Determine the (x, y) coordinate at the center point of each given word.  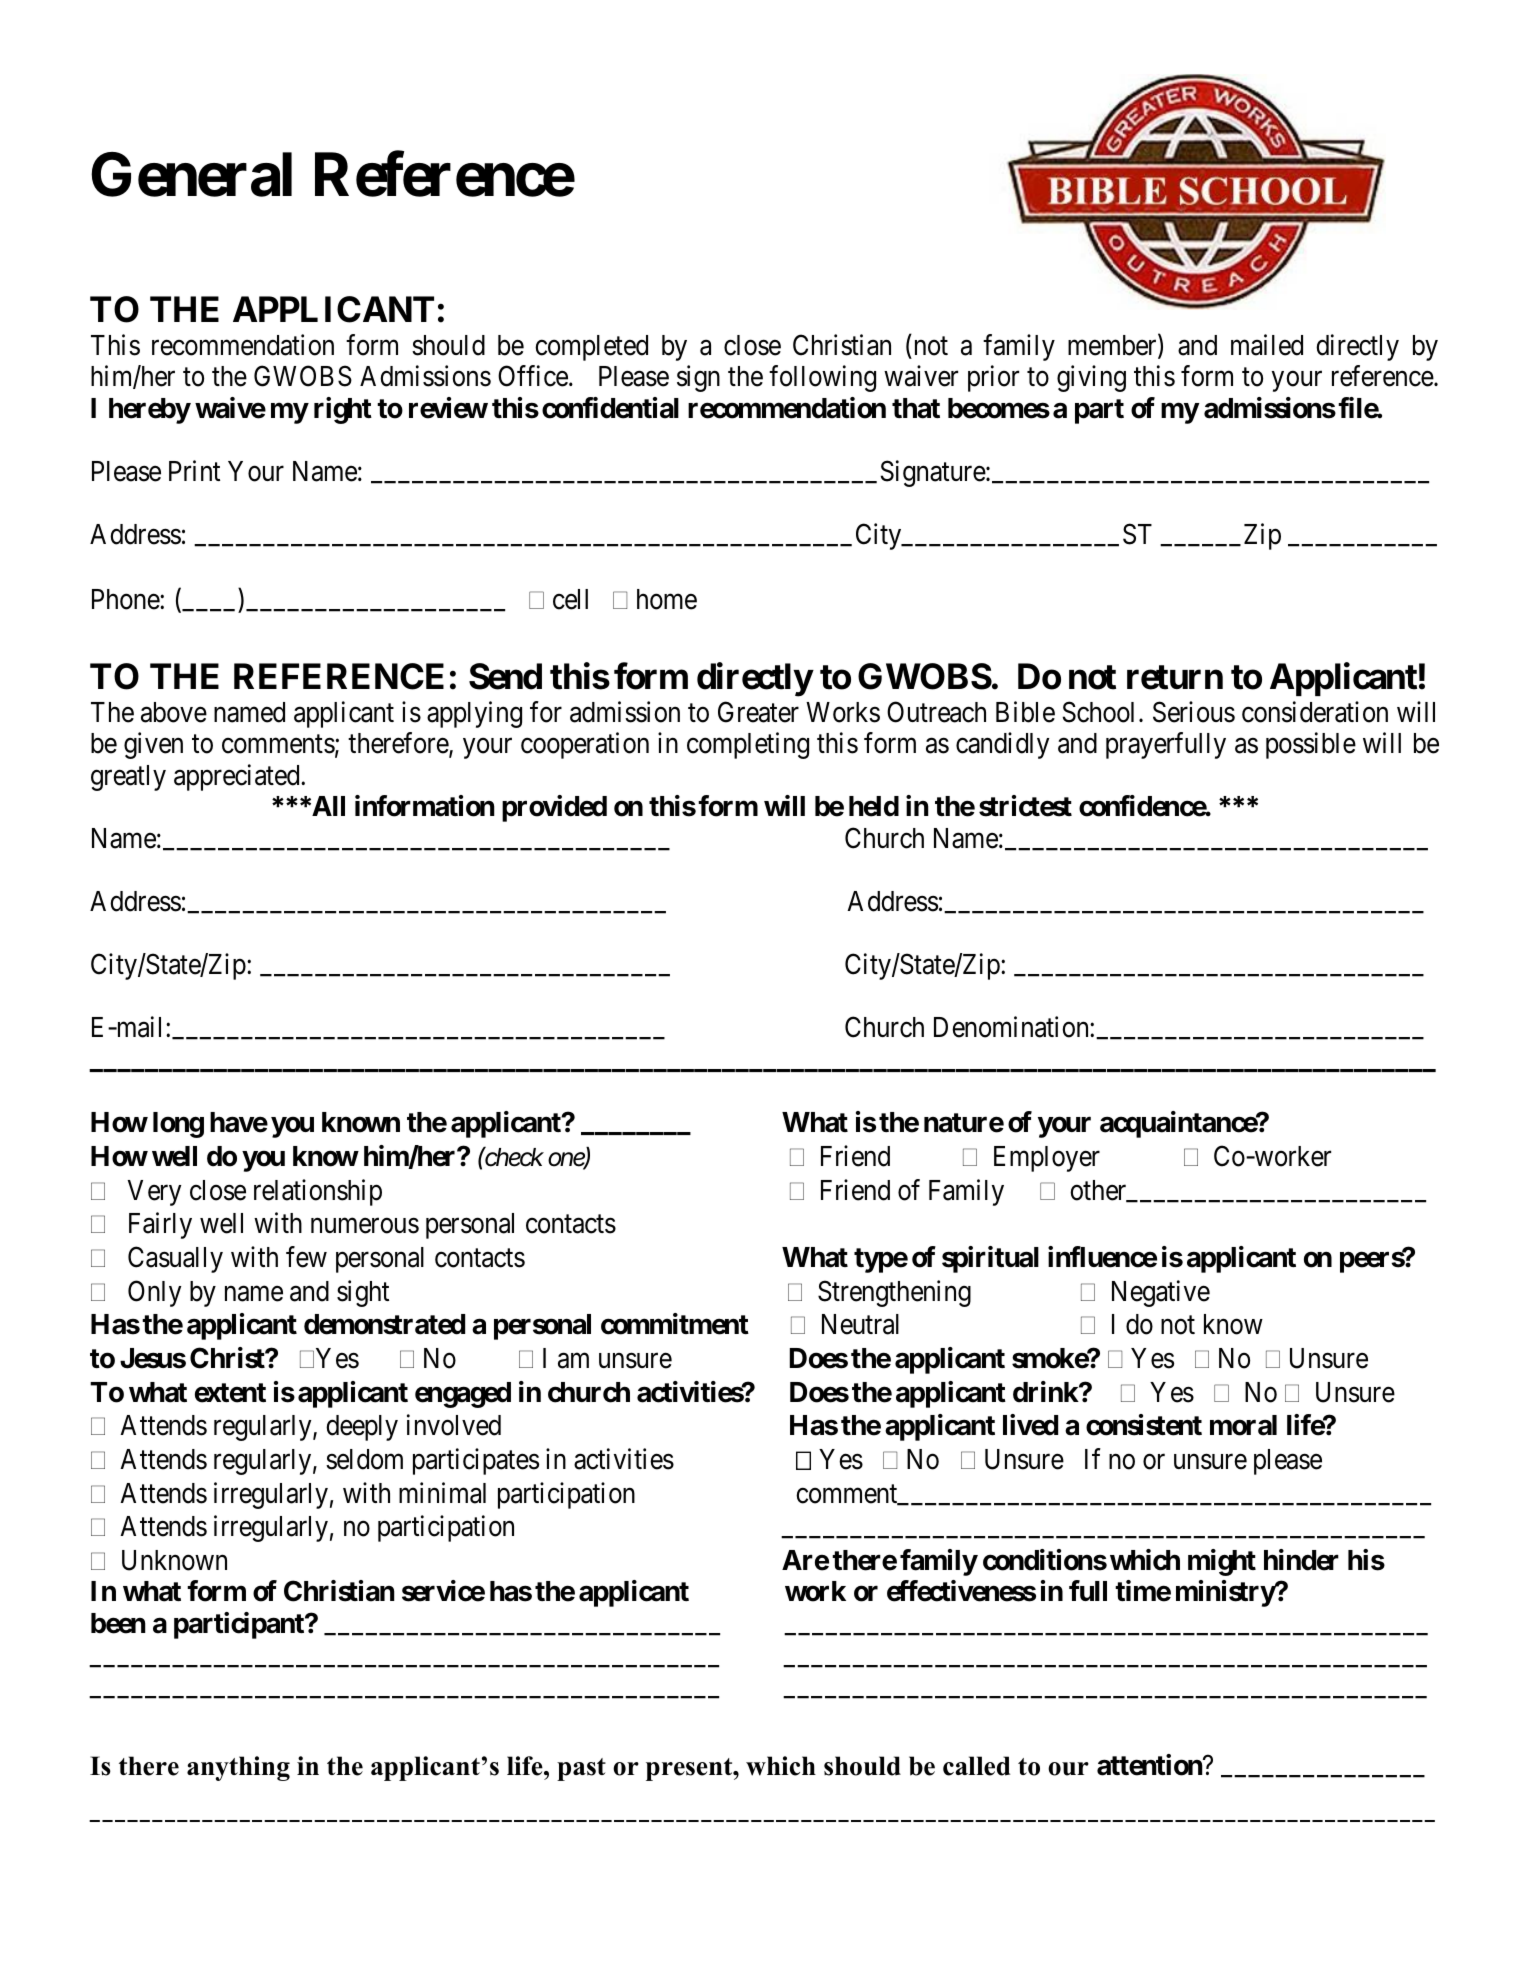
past (581, 1769)
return (1175, 677)
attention (1150, 1765)
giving (1091, 379)
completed (591, 348)
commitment (675, 1324)
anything (238, 1768)
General (191, 174)
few (306, 1257)
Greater (758, 712)
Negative (1161, 1293)
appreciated (238, 777)
